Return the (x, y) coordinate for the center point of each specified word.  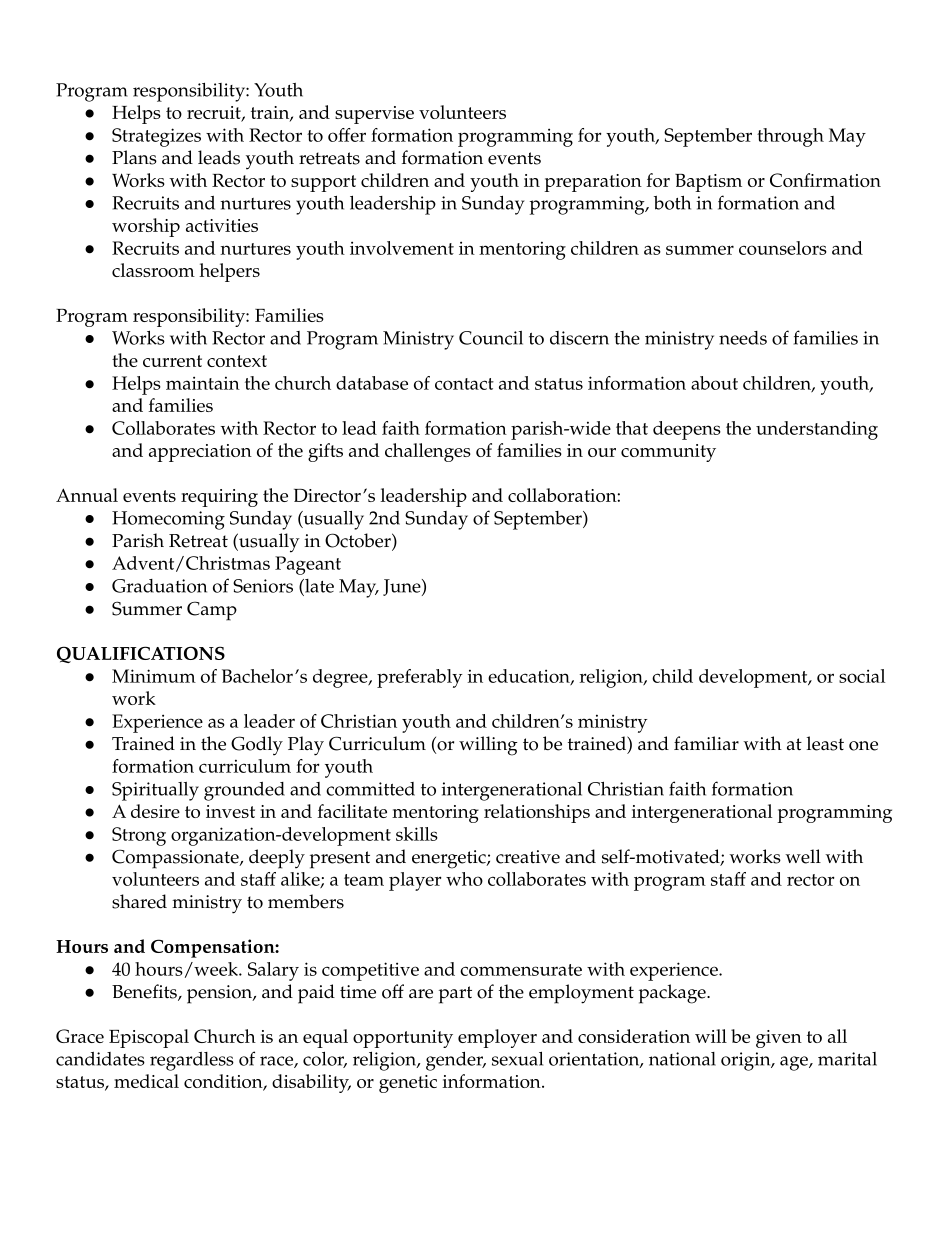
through (790, 137)
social (862, 676)
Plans (134, 157)
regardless (192, 1061)
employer (497, 1038)
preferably (419, 678)
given (779, 1039)
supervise (374, 115)
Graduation (159, 586)
